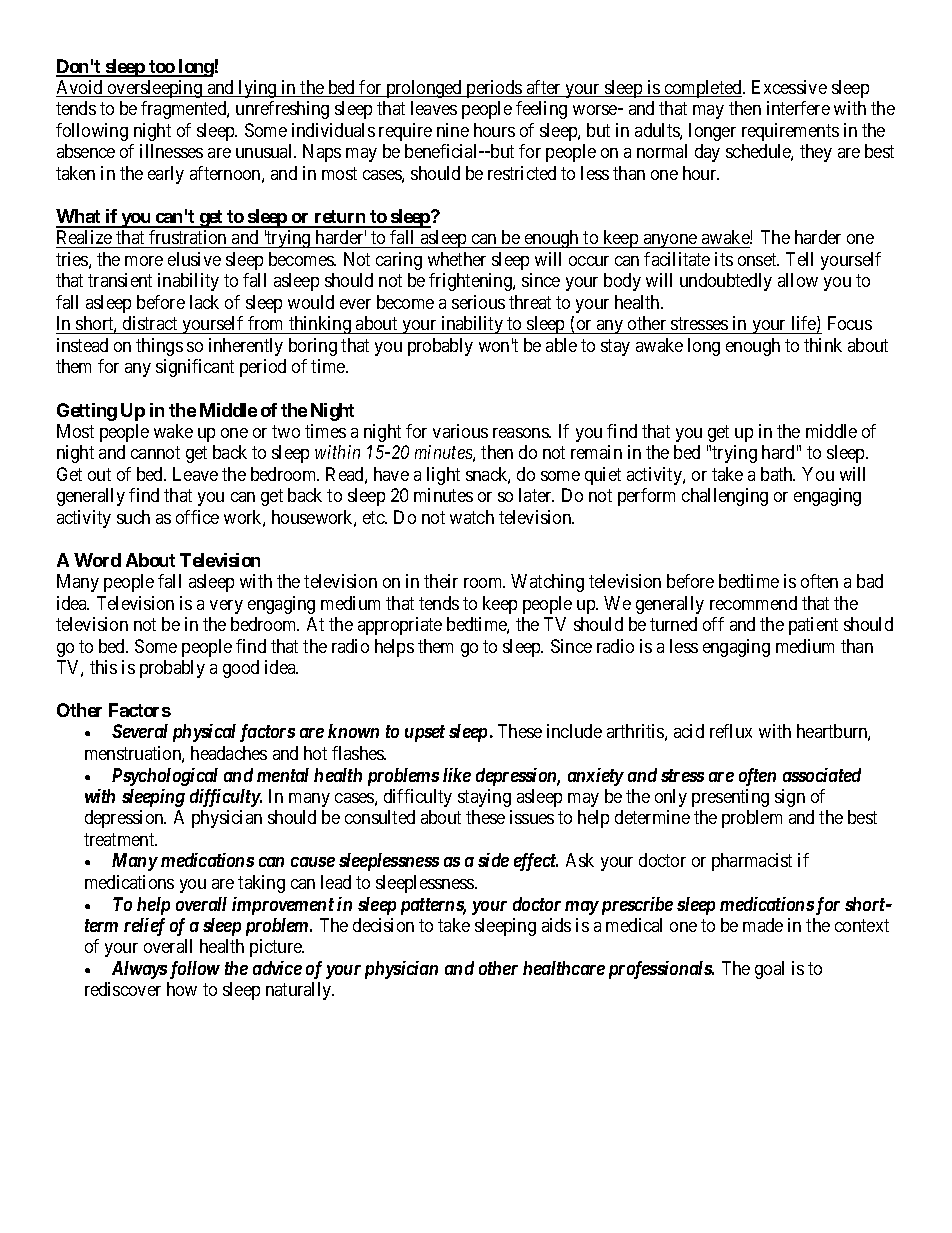 The height and width of the screenshot is (1233, 952). What do you see at coordinates (789, 87) in the screenshot?
I see `Excessive` at bounding box center [789, 87].
